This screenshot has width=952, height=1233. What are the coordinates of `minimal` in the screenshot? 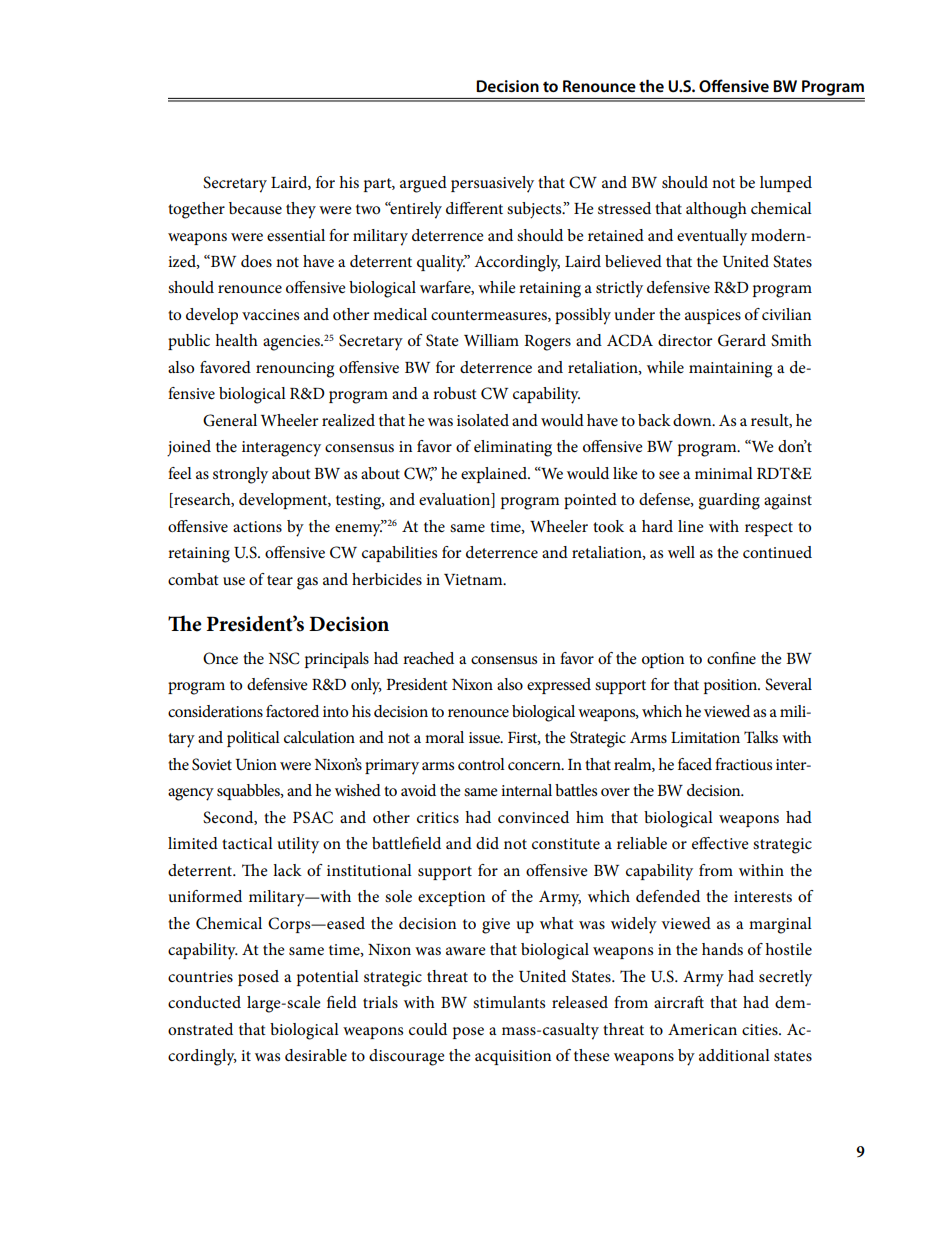 It's located at (724, 473).
